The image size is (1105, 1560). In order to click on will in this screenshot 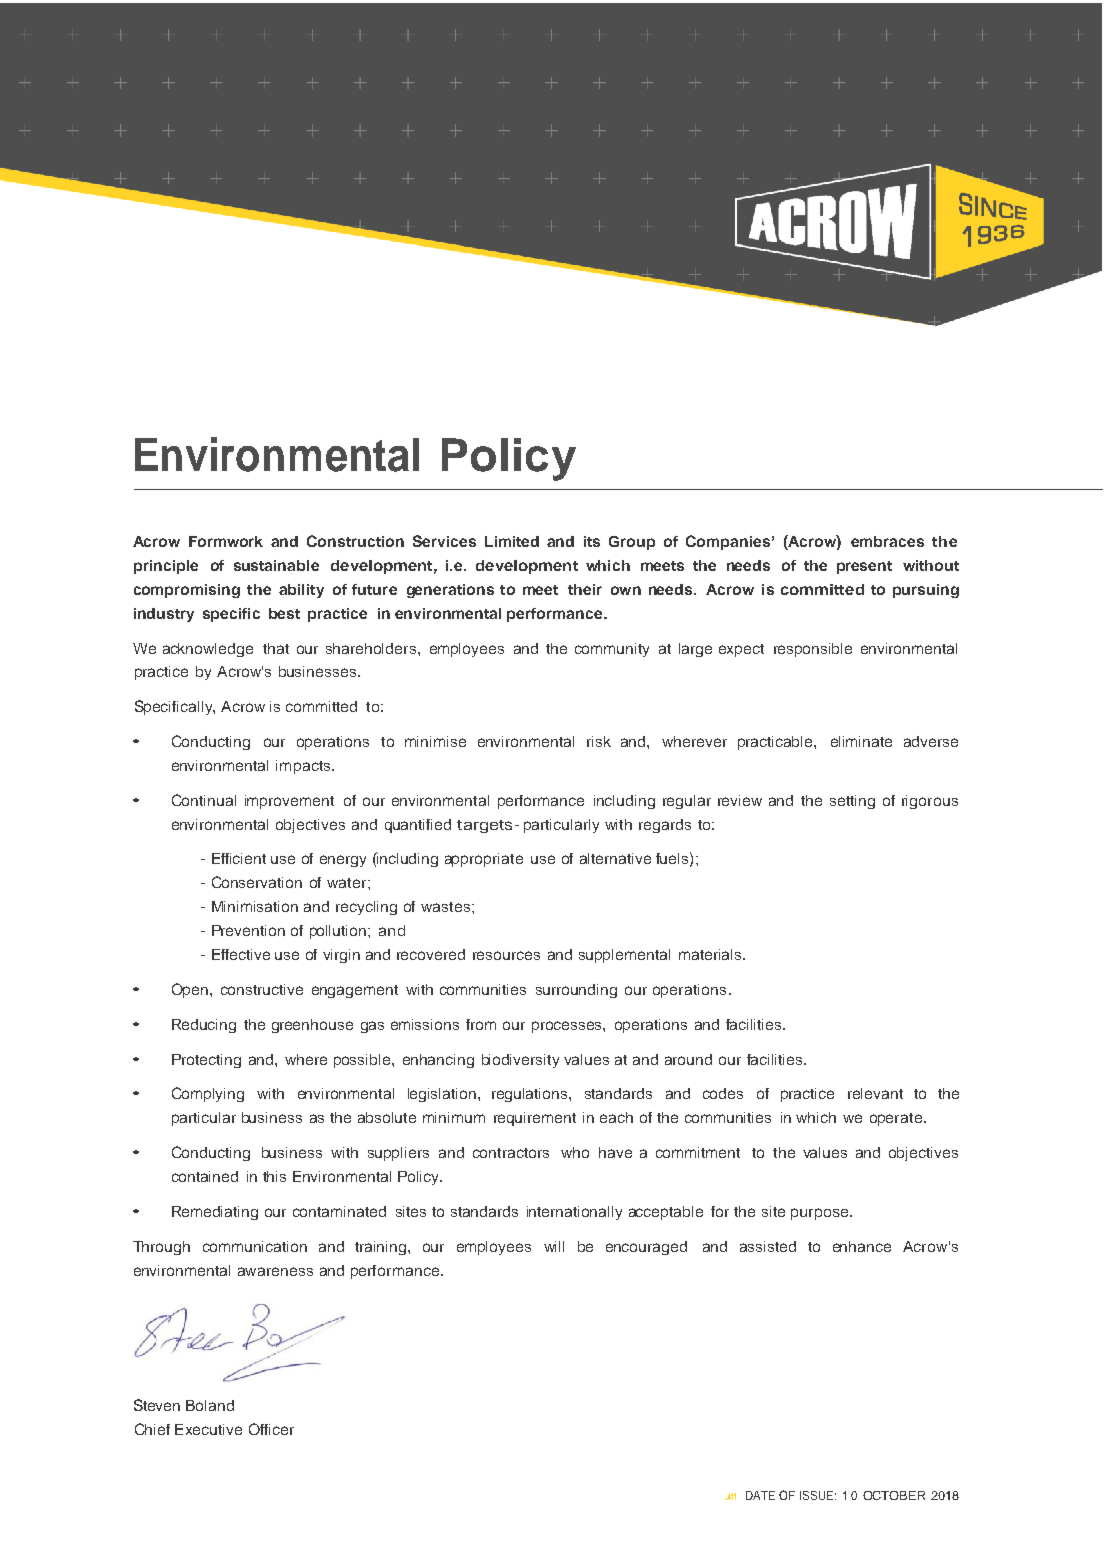, I will do `click(554, 1246)`.
